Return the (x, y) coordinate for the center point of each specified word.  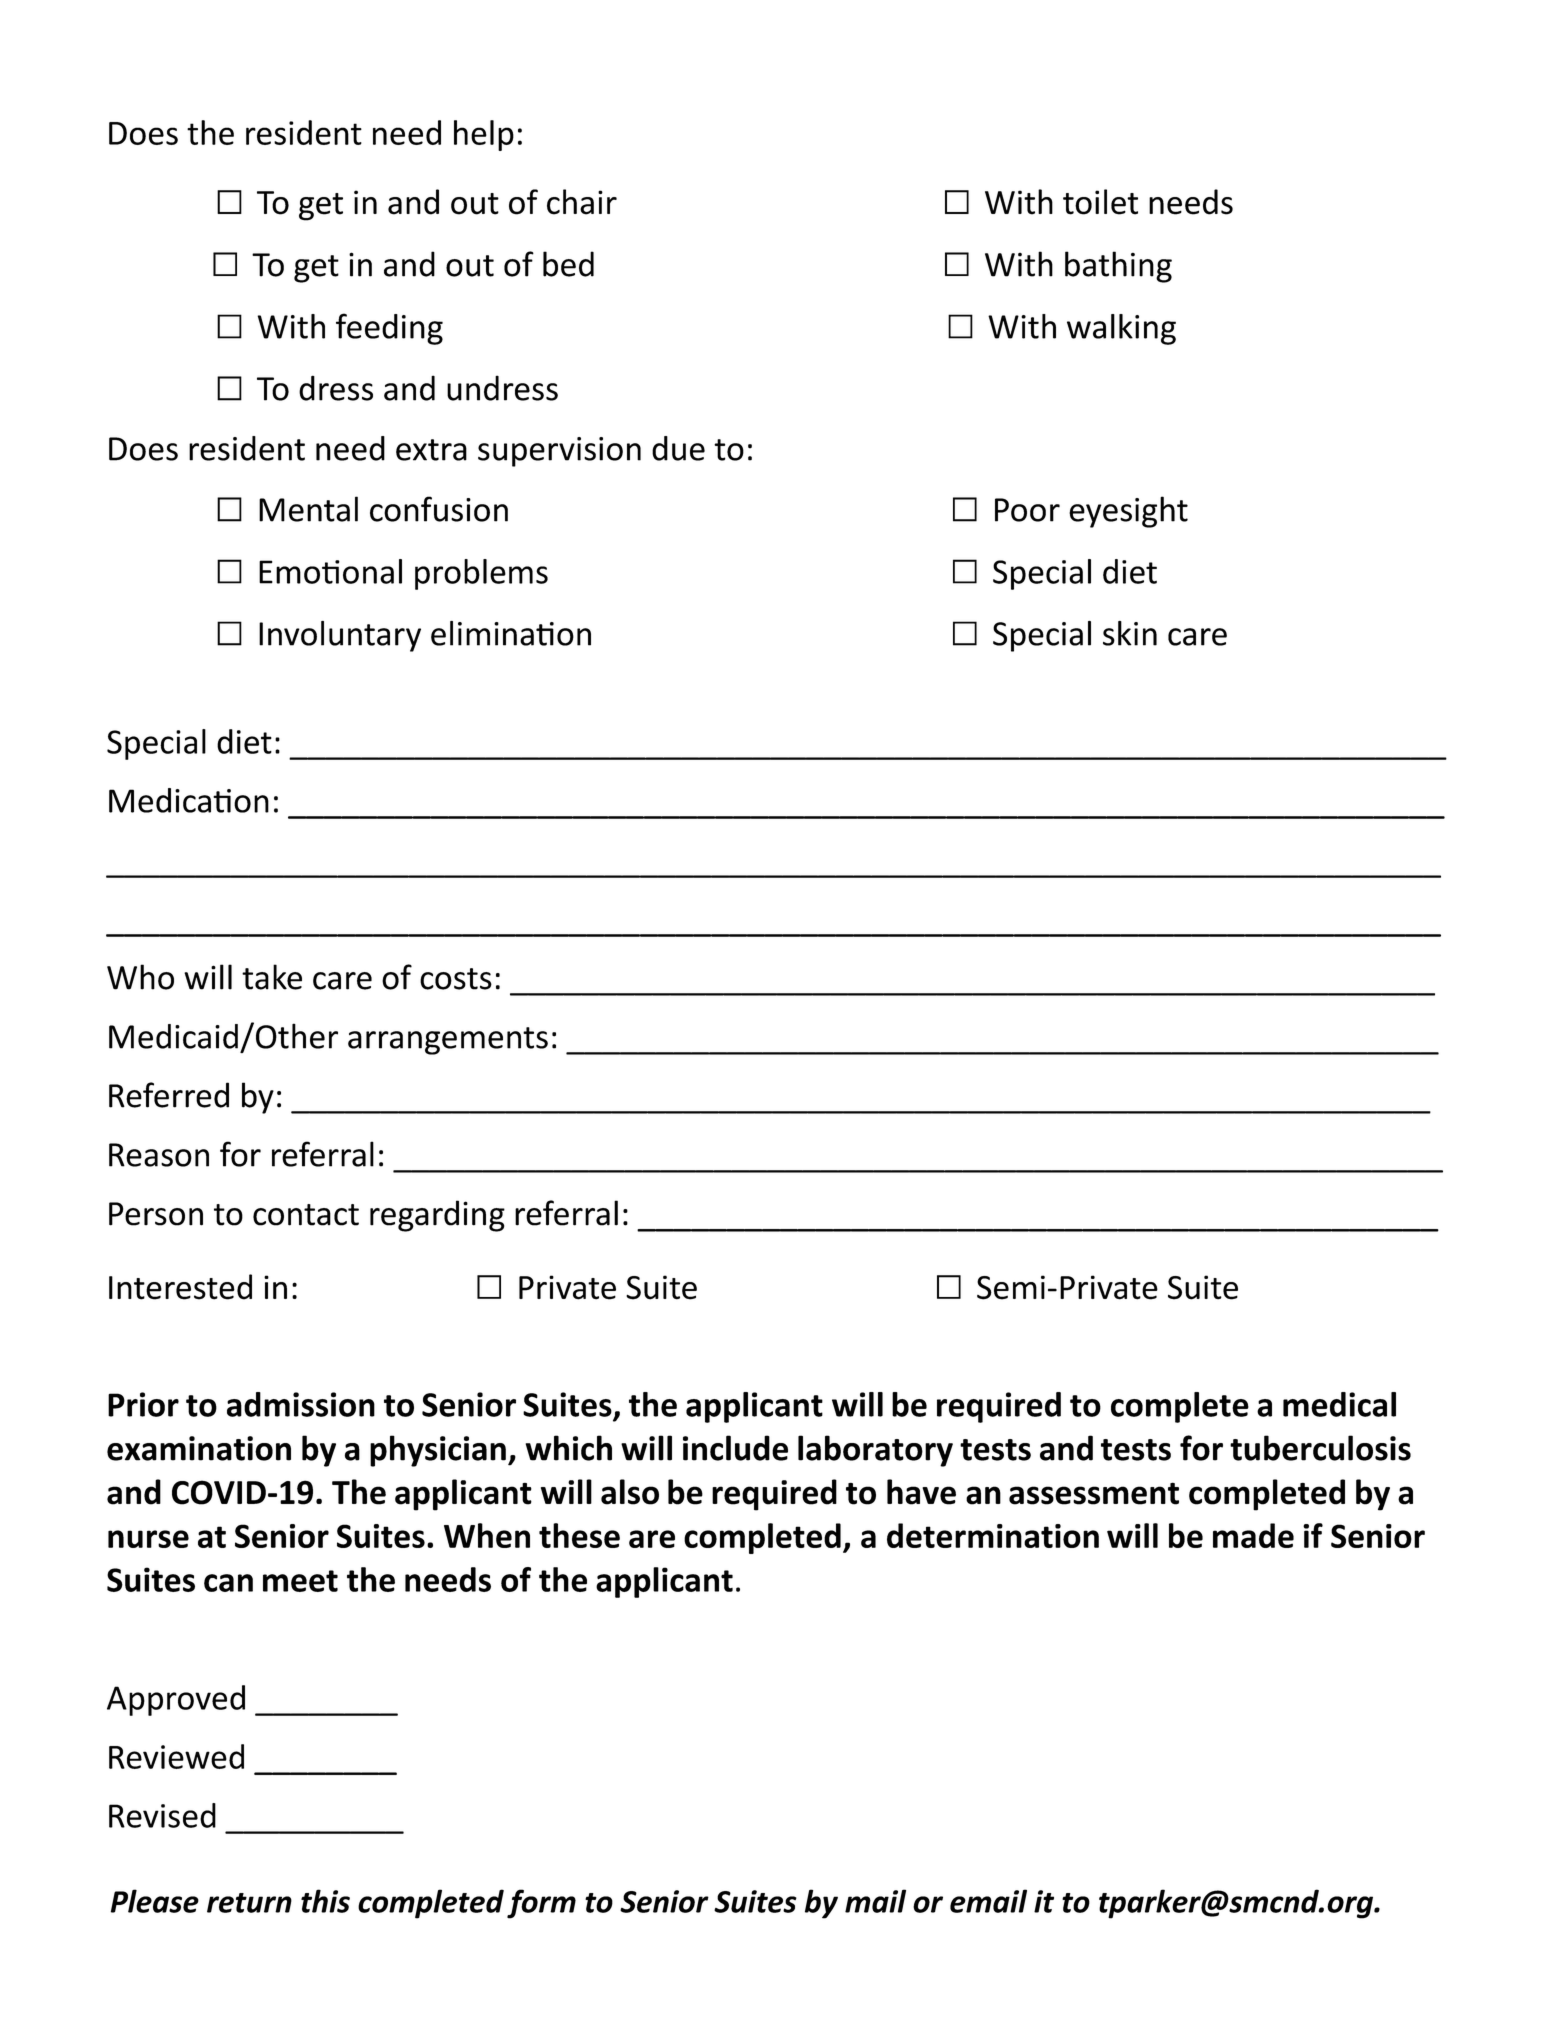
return (249, 1903)
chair (582, 202)
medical (1339, 1404)
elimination (511, 633)
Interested (180, 1287)
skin (1130, 633)
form (541, 1904)
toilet (1100, 202)
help (484, 135)
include (735, 1448)
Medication (189, 800)
